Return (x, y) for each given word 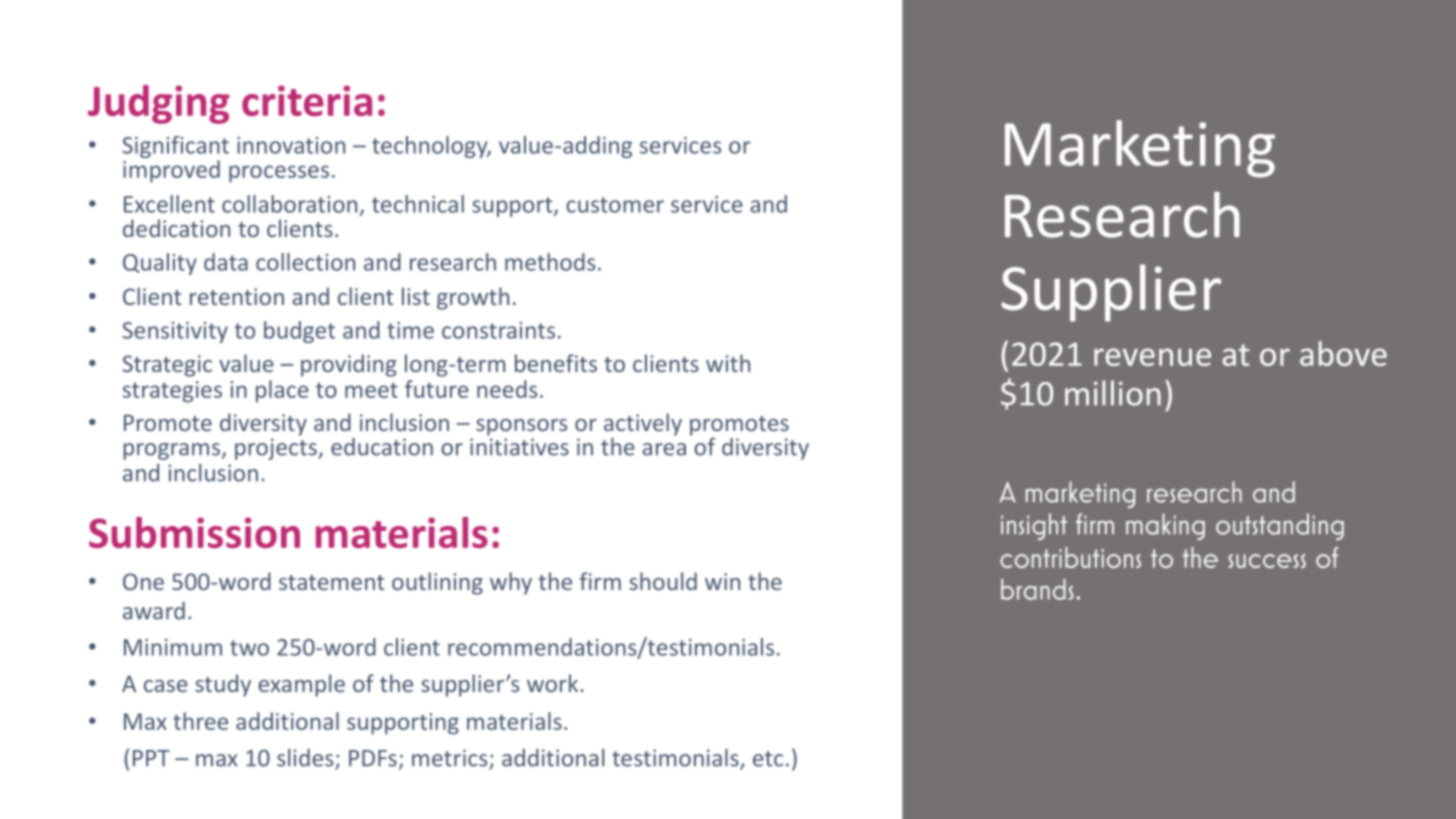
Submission (194, 532)
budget (299, 332)
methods (550, 262)
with (728, 363)
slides (306, 759)
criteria (307, 100)
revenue (1152, 357)
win (722, 581)
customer (615, 205)
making (1165, 526)
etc (768, 759)
